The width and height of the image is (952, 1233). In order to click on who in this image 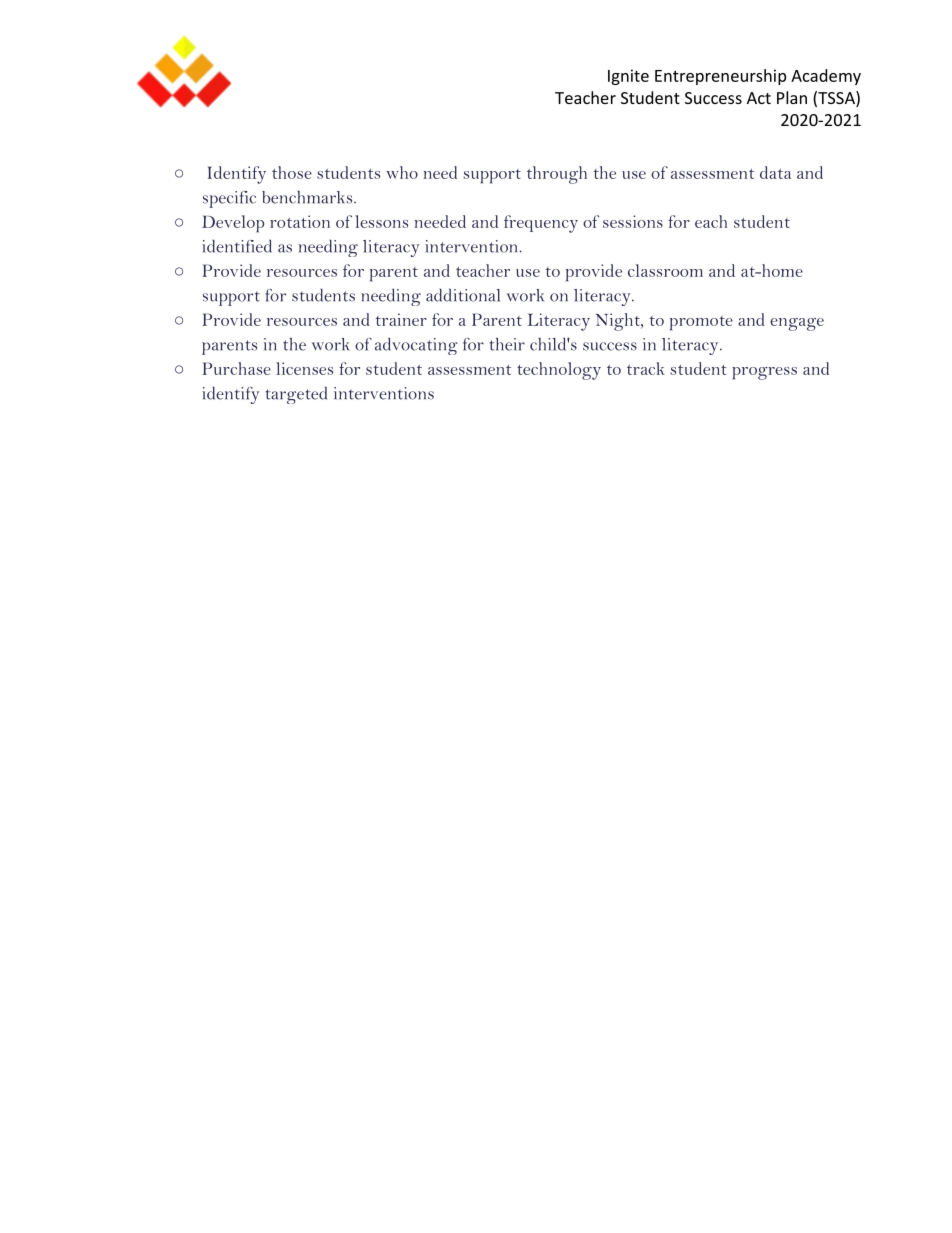, I will do `click(402, 172)`.
